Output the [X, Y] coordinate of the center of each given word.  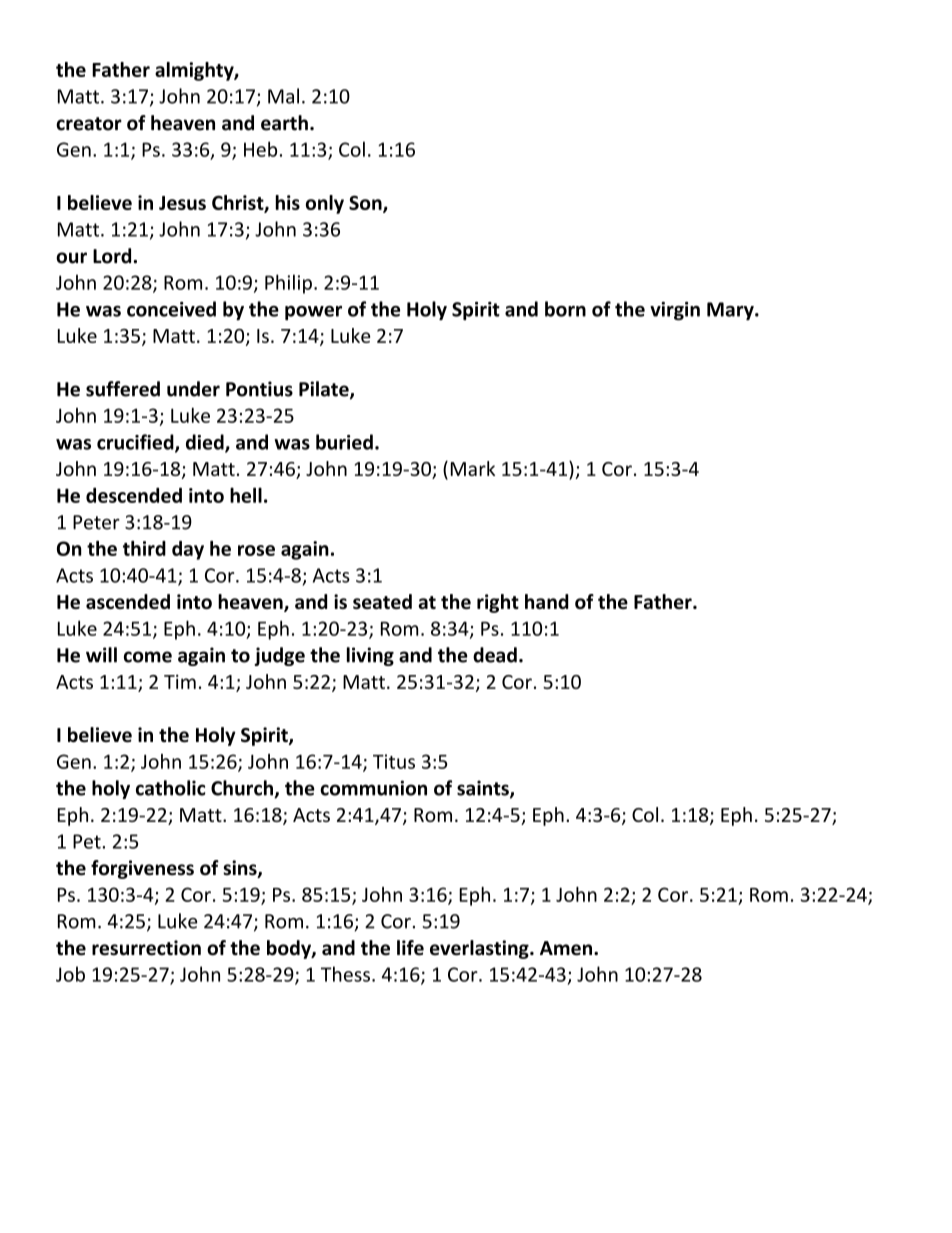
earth [284, 123]
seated [382, 601]
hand [547, 601]
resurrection [146, 948]
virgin [675, 311]
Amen [567, 948]
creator [89, 124]
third [144, 548]
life [410, 948]
